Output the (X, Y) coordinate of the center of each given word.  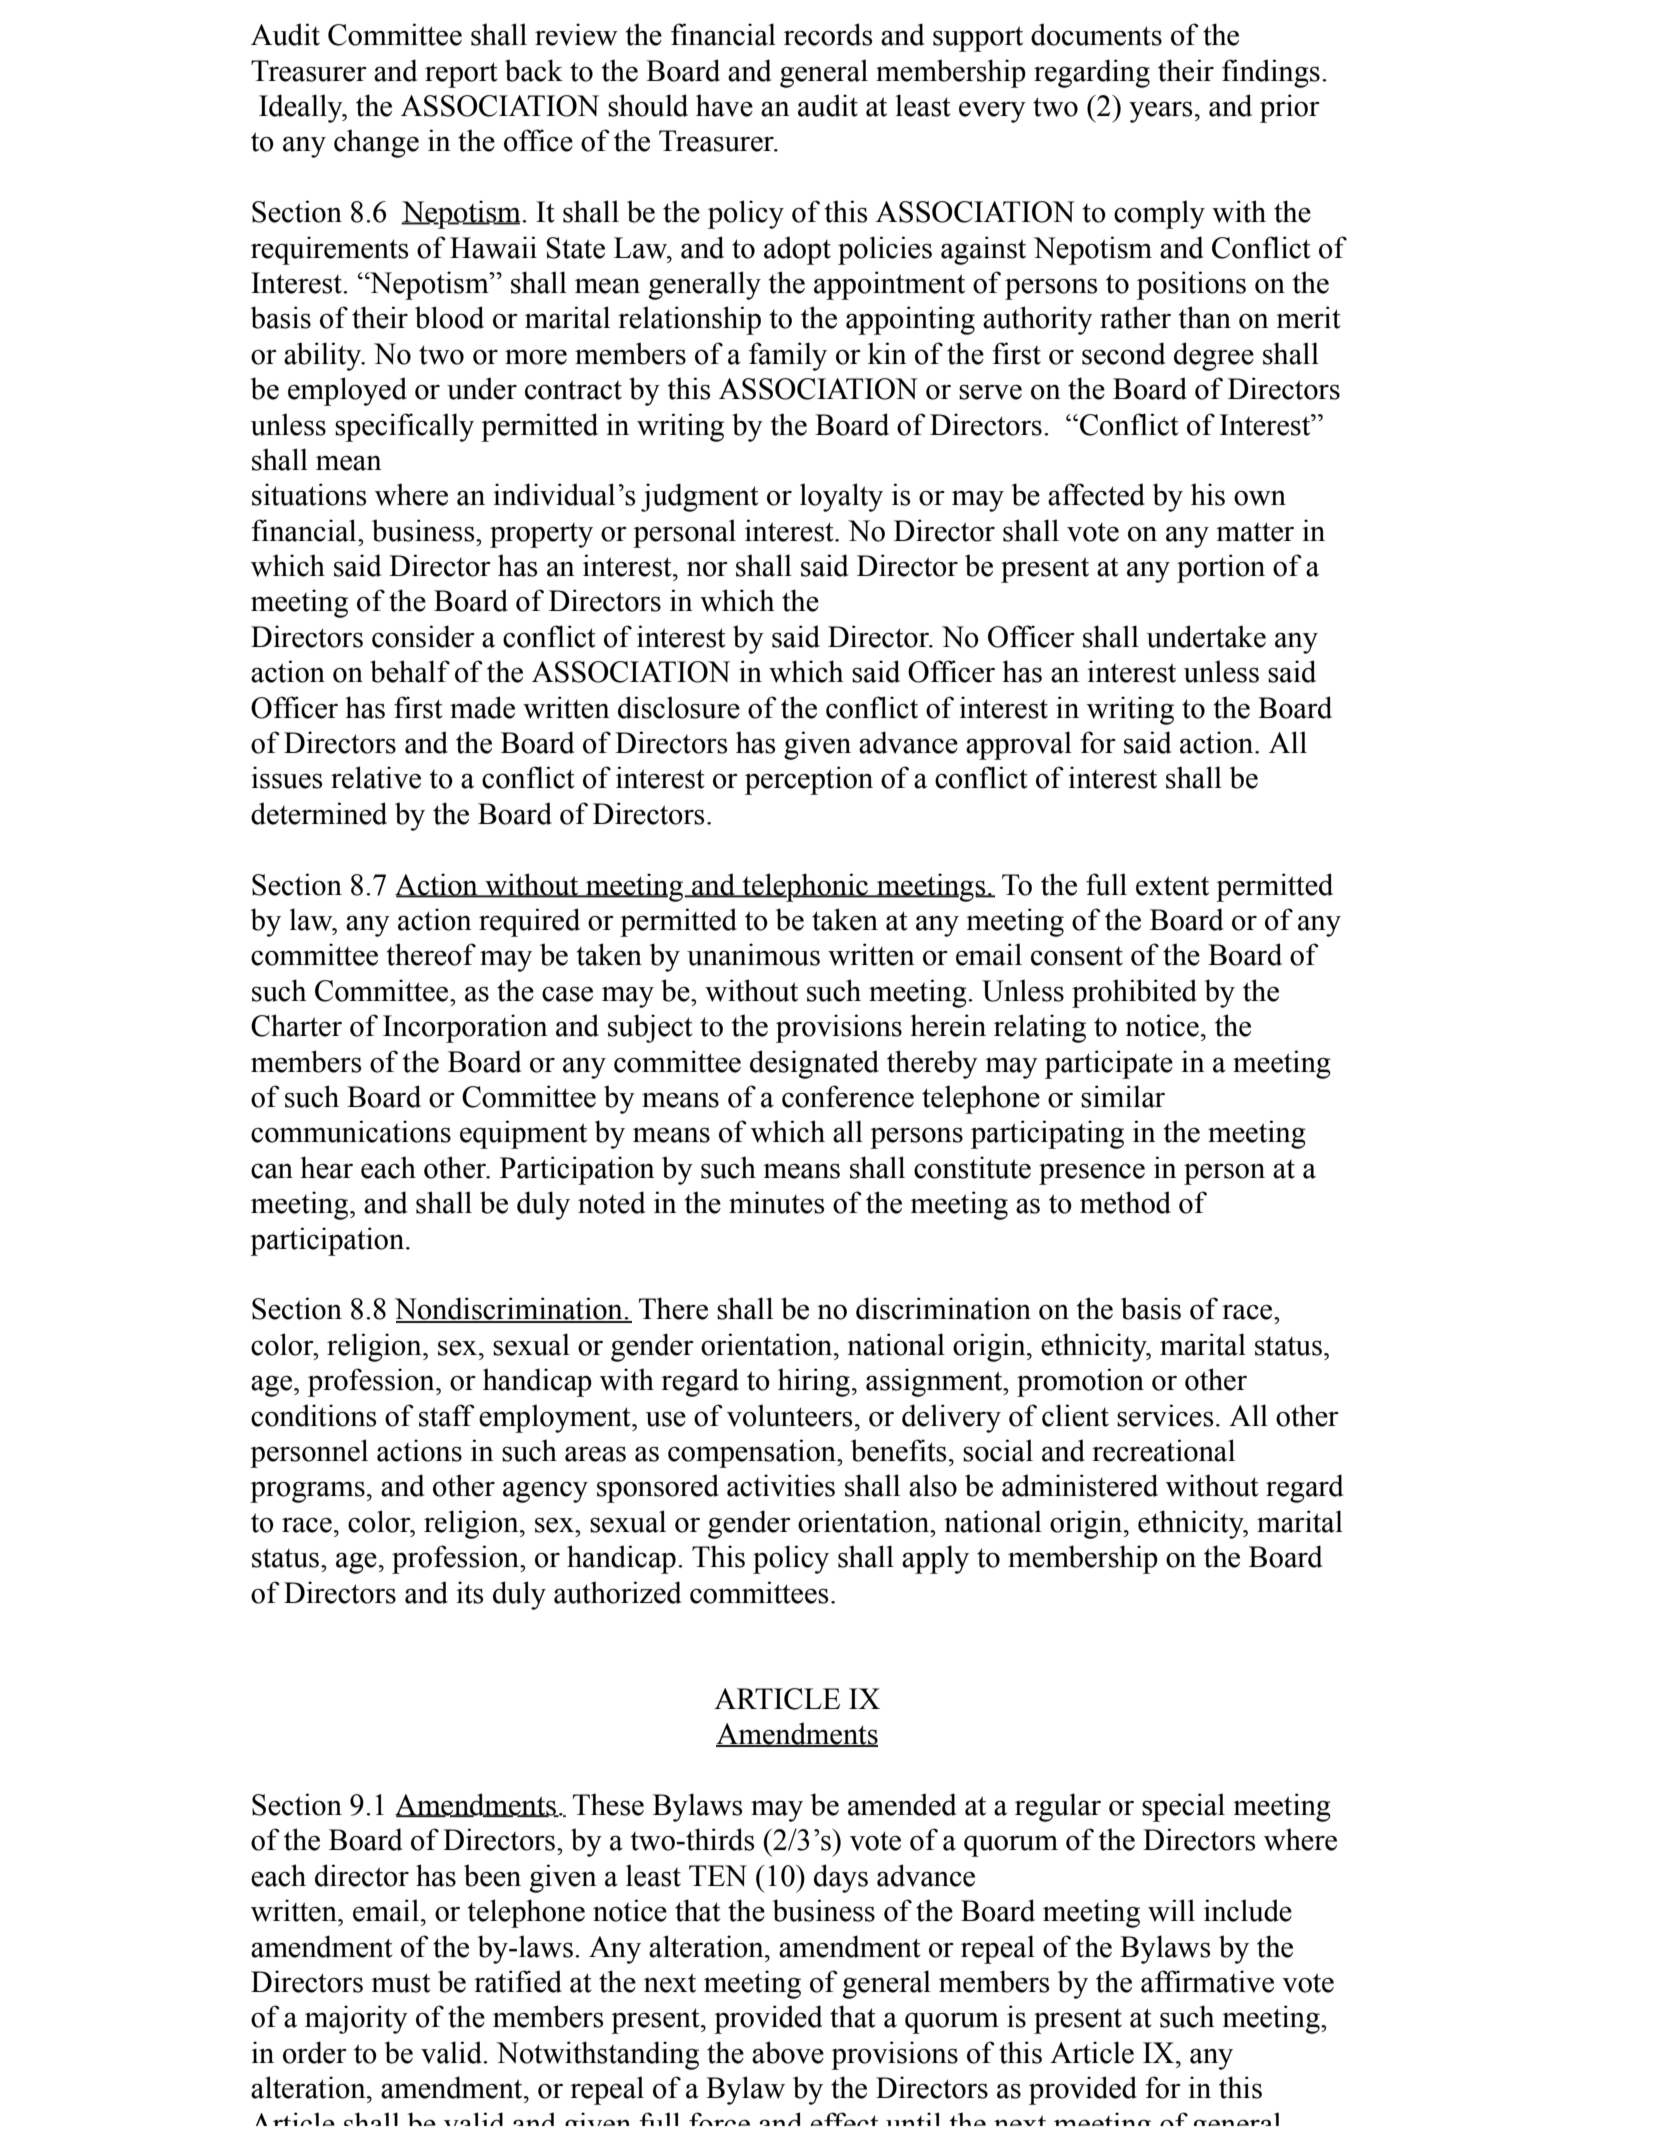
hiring (814, 1382)
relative (376, 777)
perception (809, 780)
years (1160, 112)
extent (1172, 886)
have (724, 105)
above (788, 2052)
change (376, 143)
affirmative (1207, 1981)
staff (447, 1415)
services (1165, 1415)
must (401, 1983)
